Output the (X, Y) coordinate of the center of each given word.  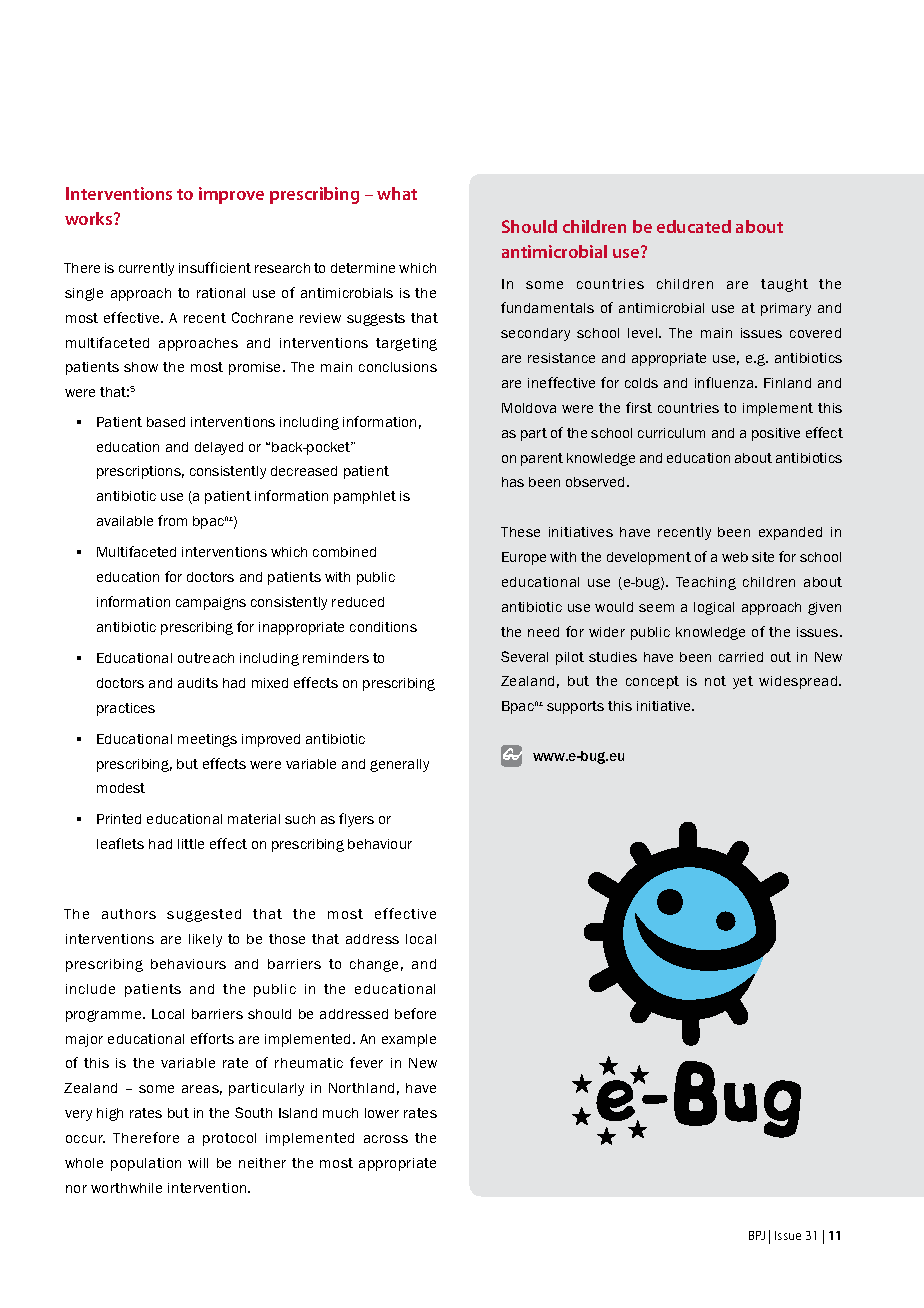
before (415, 1013)
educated (694, 226)
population (146, 1164)
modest (121, 788)
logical (714, 608)
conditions (383, 627)
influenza (725, 382)
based (166, 422)
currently (146, 269)
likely (205, 940)
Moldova (529, 408)
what (397, 193)
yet (743, 682)
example (409, 1040)
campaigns (211, 603)
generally (399, 765)
